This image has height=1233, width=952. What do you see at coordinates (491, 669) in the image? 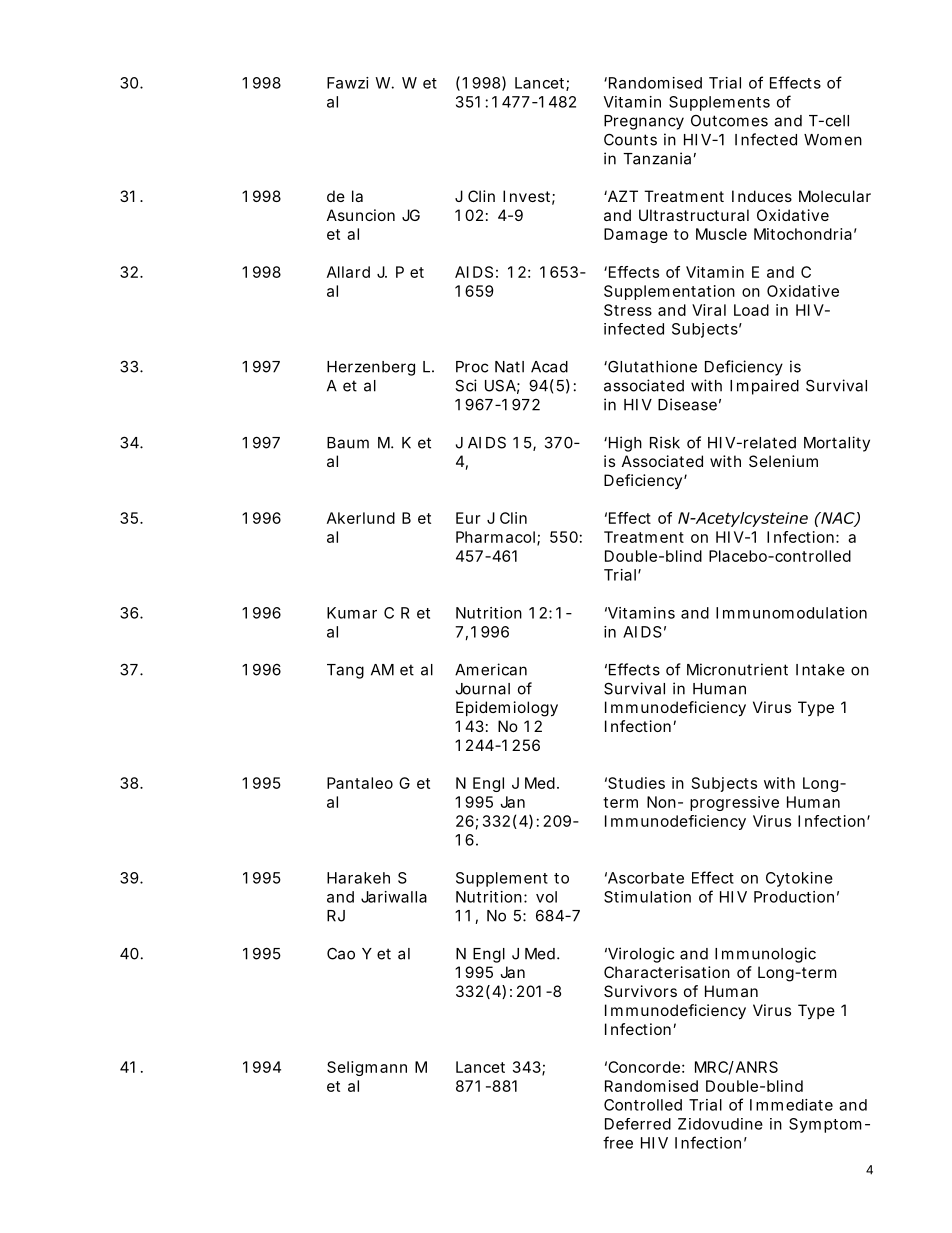
I see `American` at bounding box center [491, 669].
